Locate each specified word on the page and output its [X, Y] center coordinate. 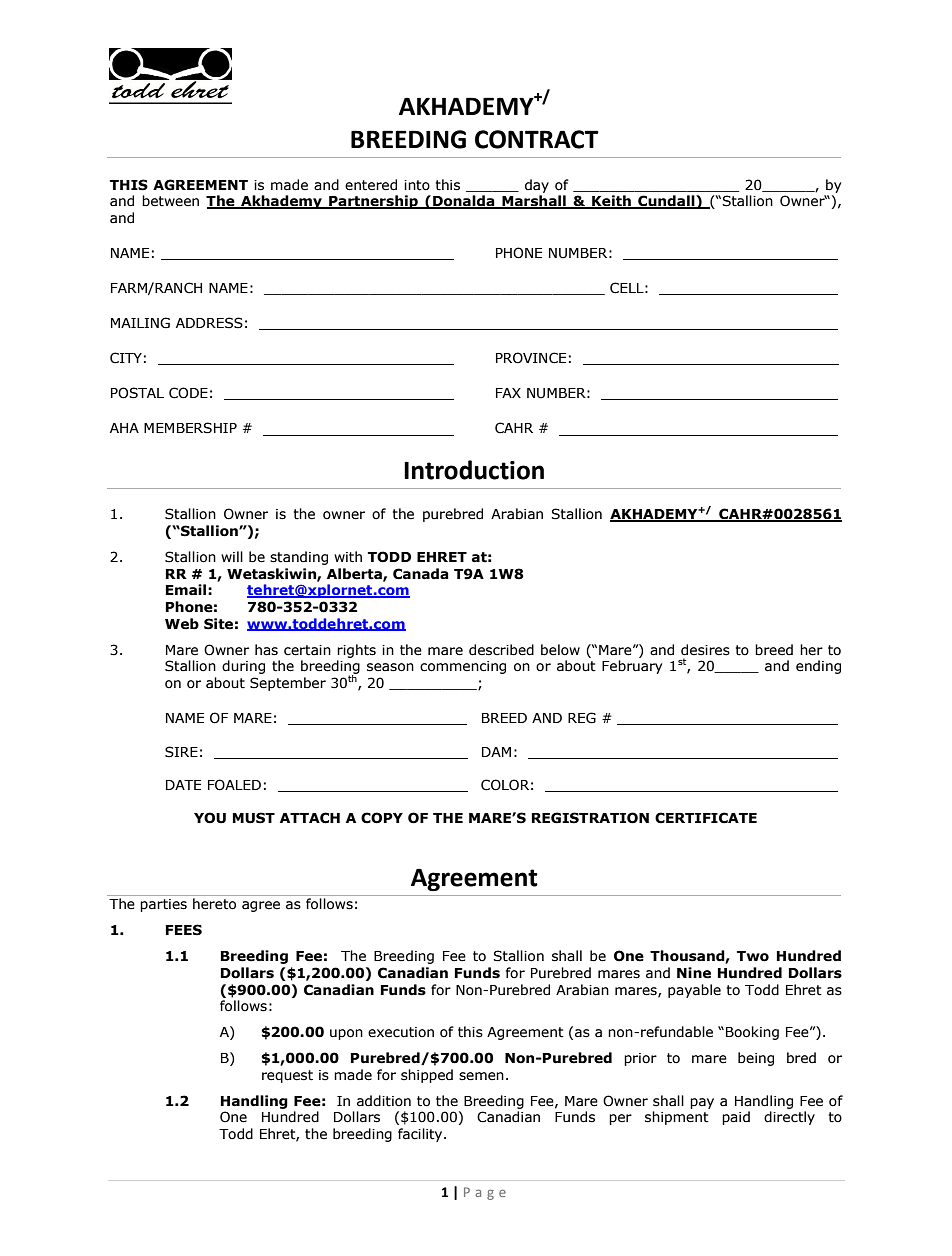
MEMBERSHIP [190, 428]
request [287, 1076]
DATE [183, 785]
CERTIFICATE [706, 818]
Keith [611, 202]
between [170, 201]
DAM [496, 752]
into [417, 185]
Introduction [474, 470]
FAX [508, 393]
